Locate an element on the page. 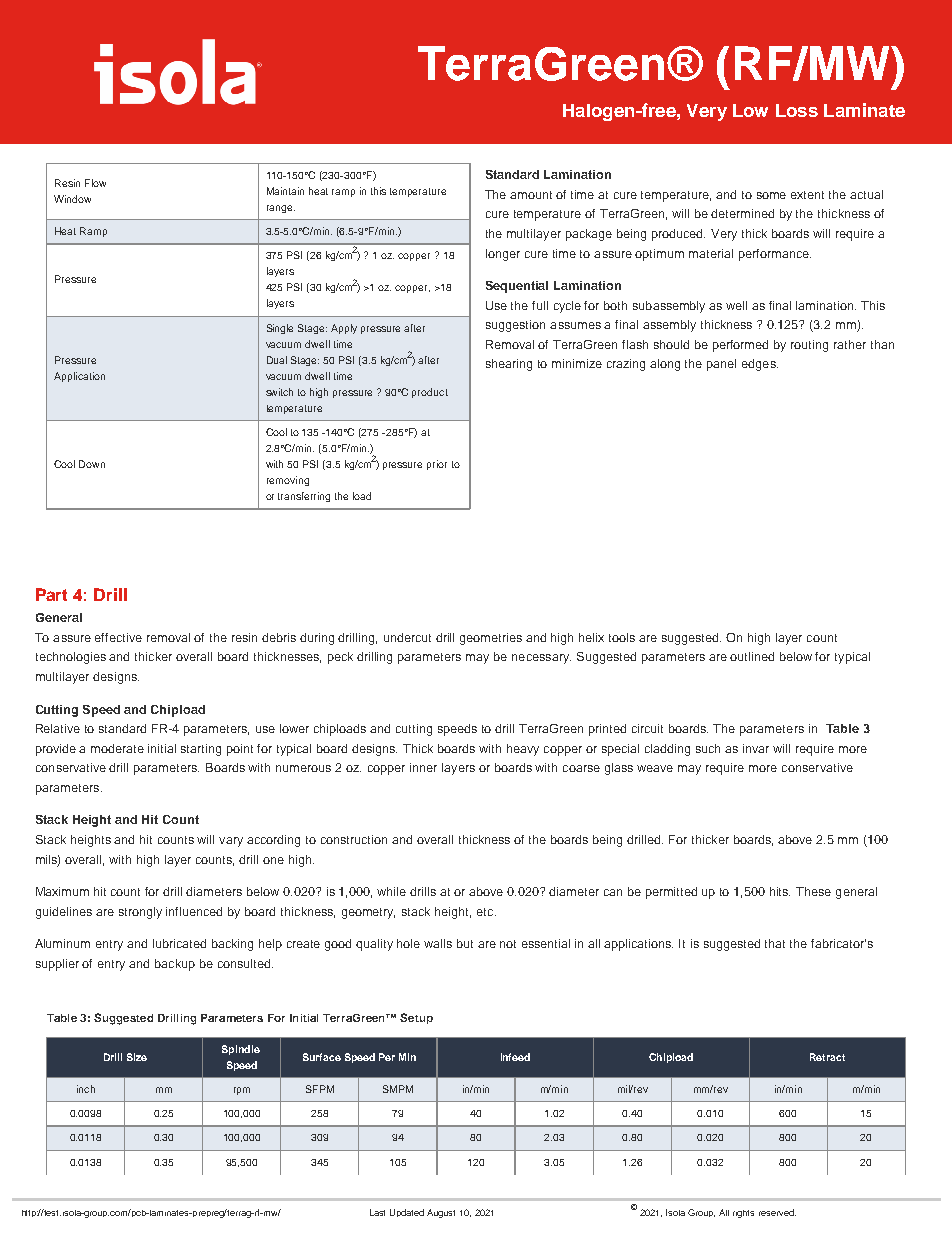 The image size is (952, 1233). strongly is located at coordinates (140, 913).
